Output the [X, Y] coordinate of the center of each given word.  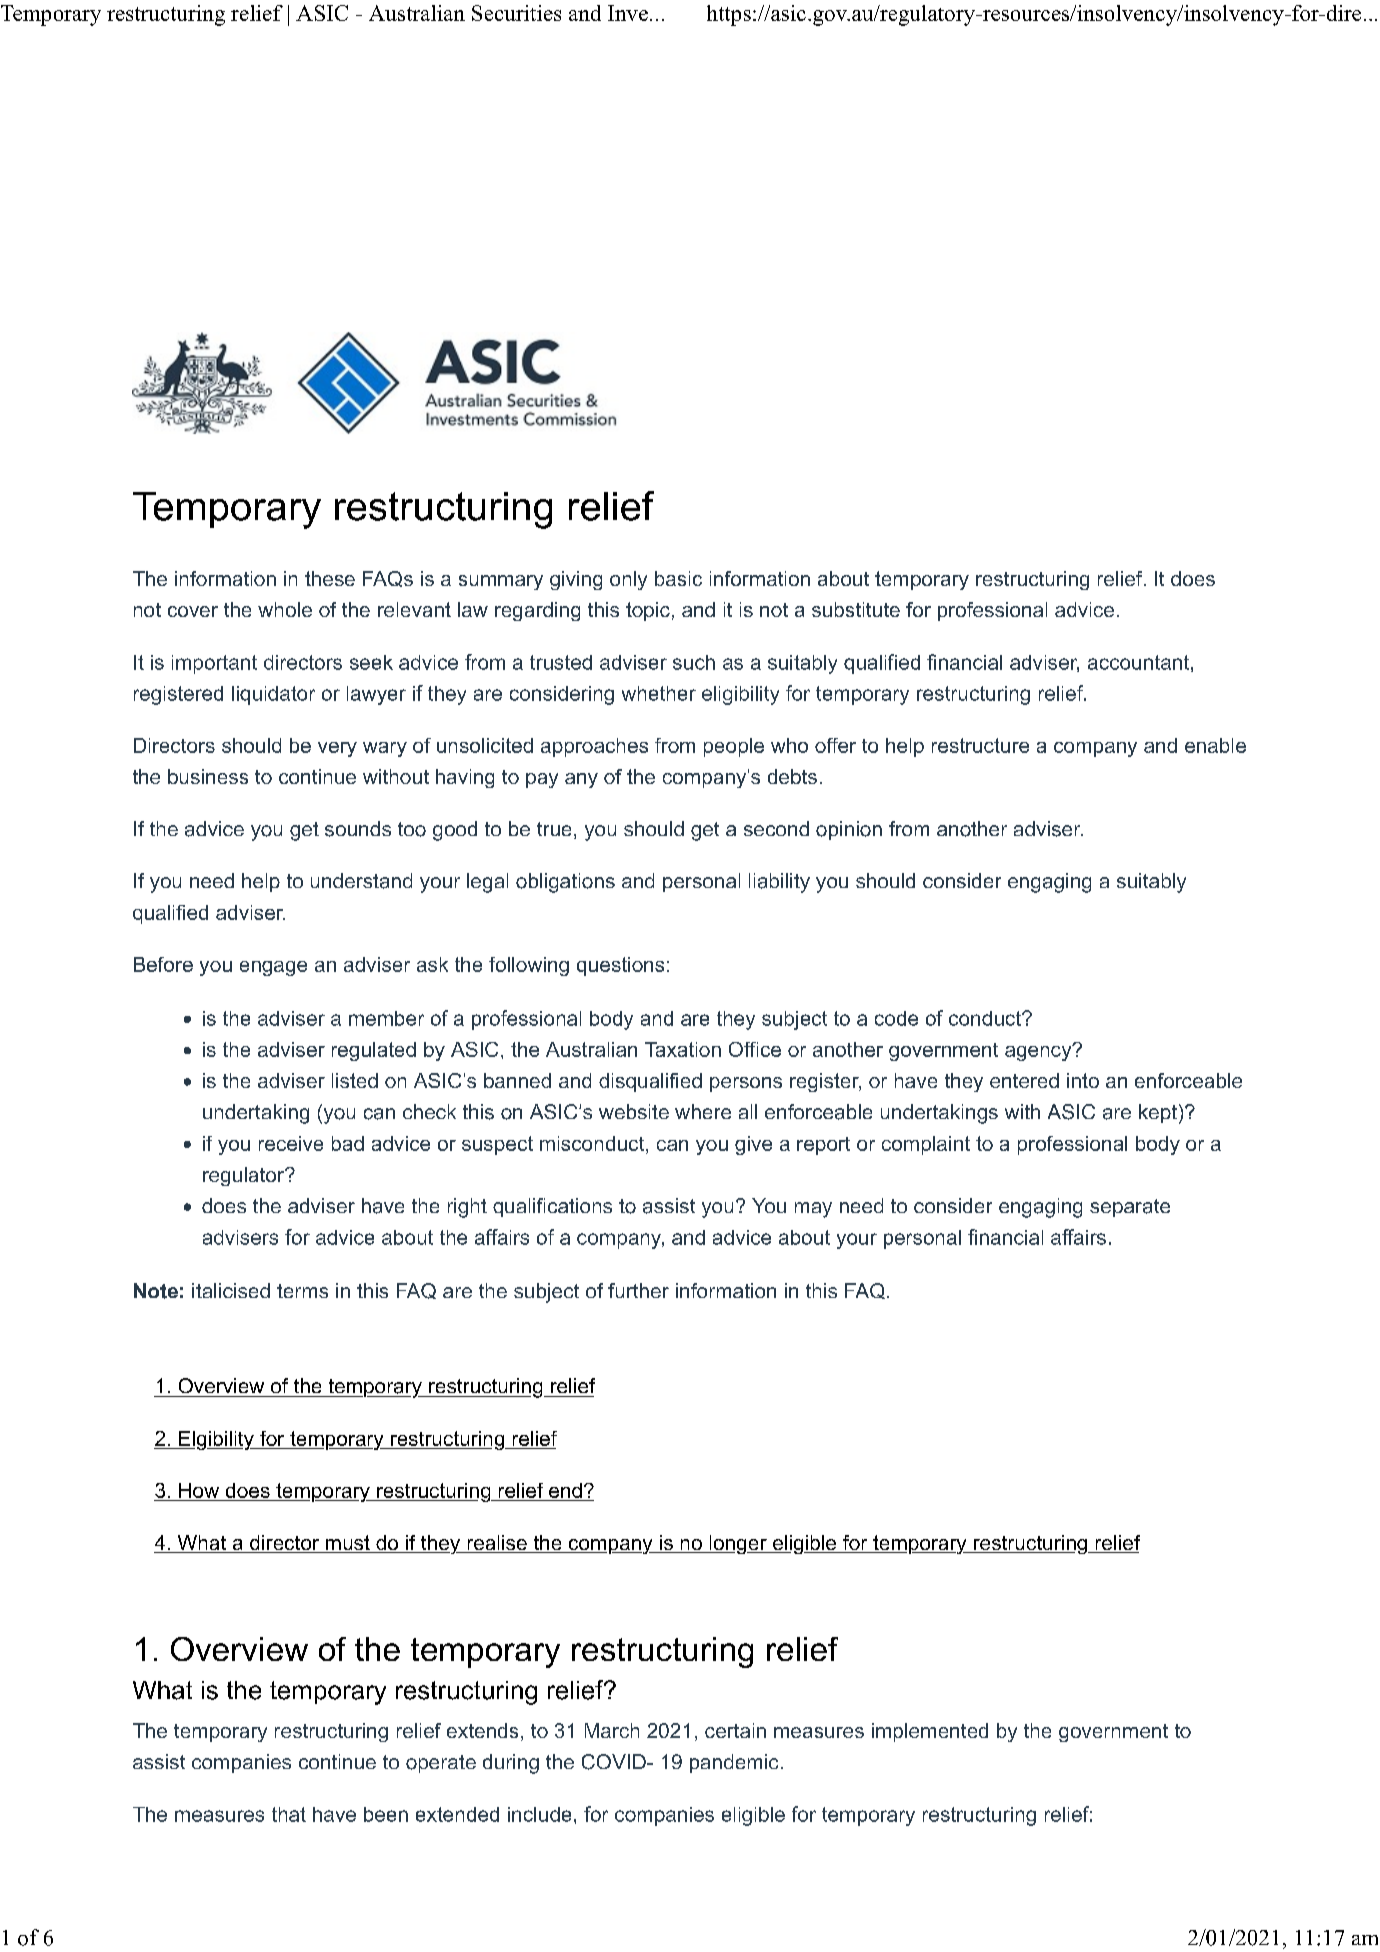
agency [1039, 1052]
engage [273, 968]
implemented [930, 1732]
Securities [516, 13]
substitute [856, 609]
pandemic [734, 1763]
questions [620, 966]
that [289, 1814]
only [628, 580]
